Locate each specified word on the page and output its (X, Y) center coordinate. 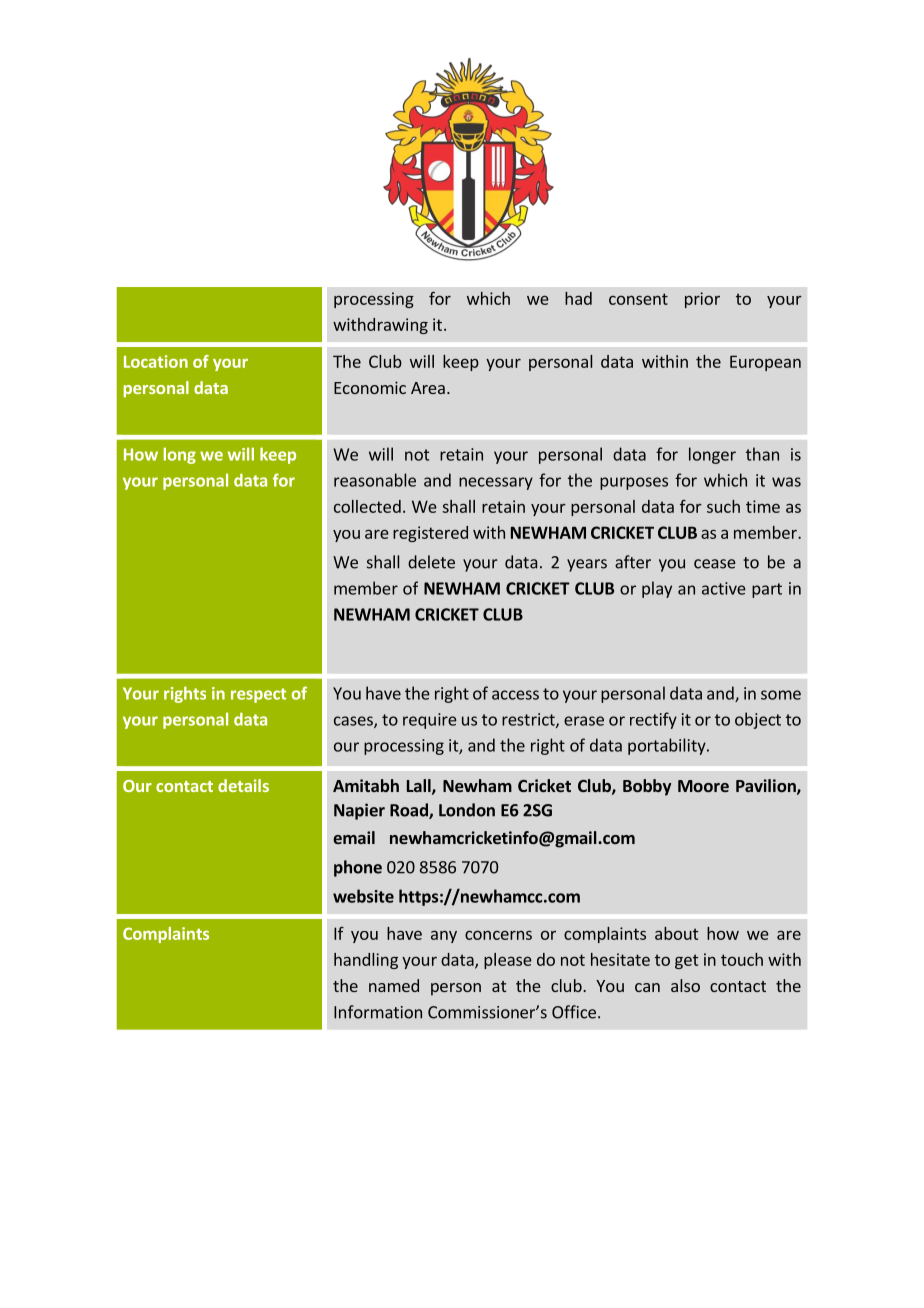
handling (366, 961)
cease (715, 564)
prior (702, 300)
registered (430, 534)
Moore (703, 786)
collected (367, 506)
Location (156, 361)
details (243, 785)
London (467, 810)
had (578, 298)
